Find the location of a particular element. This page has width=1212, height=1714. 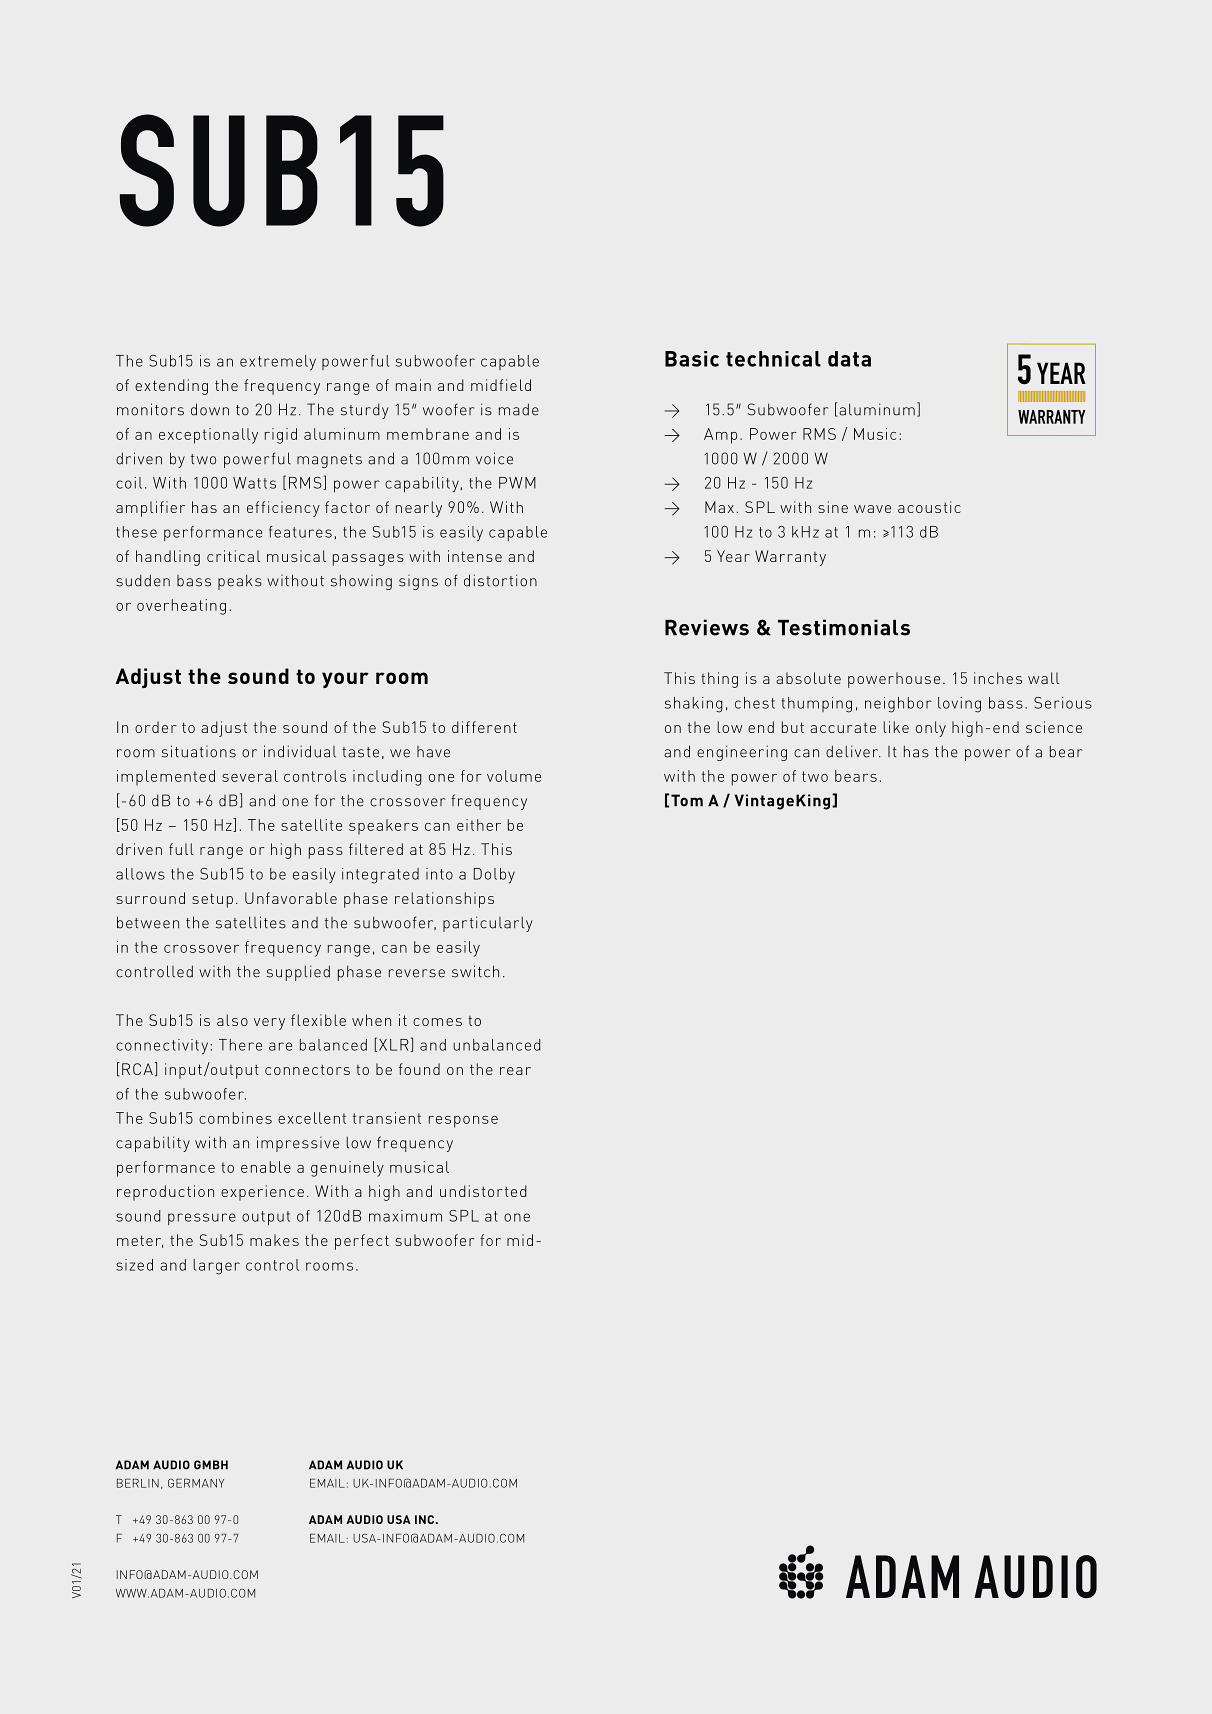

down is located at coordinates (210, 409).
